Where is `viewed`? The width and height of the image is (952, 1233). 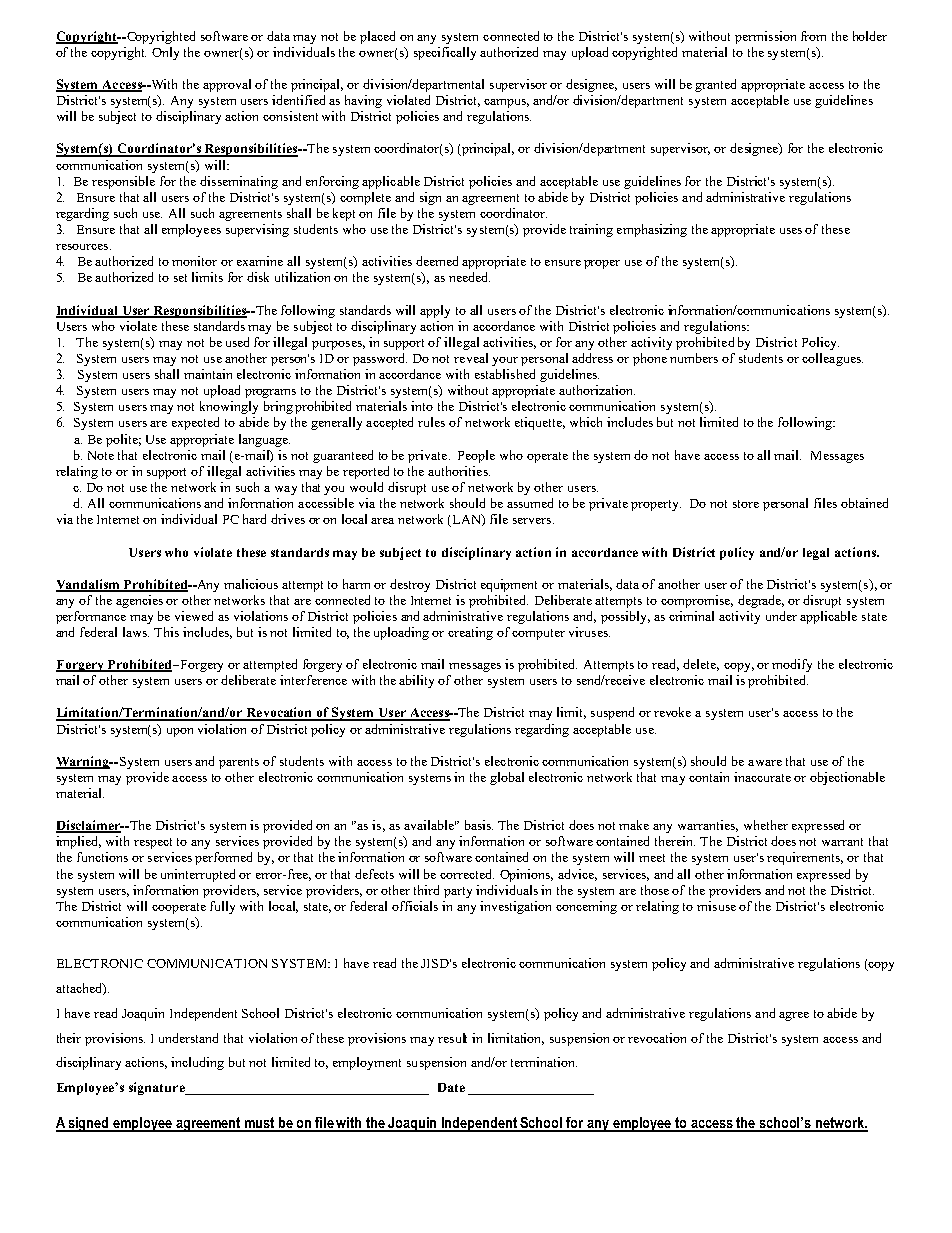 viewed is located at coordinates (194, 616).
